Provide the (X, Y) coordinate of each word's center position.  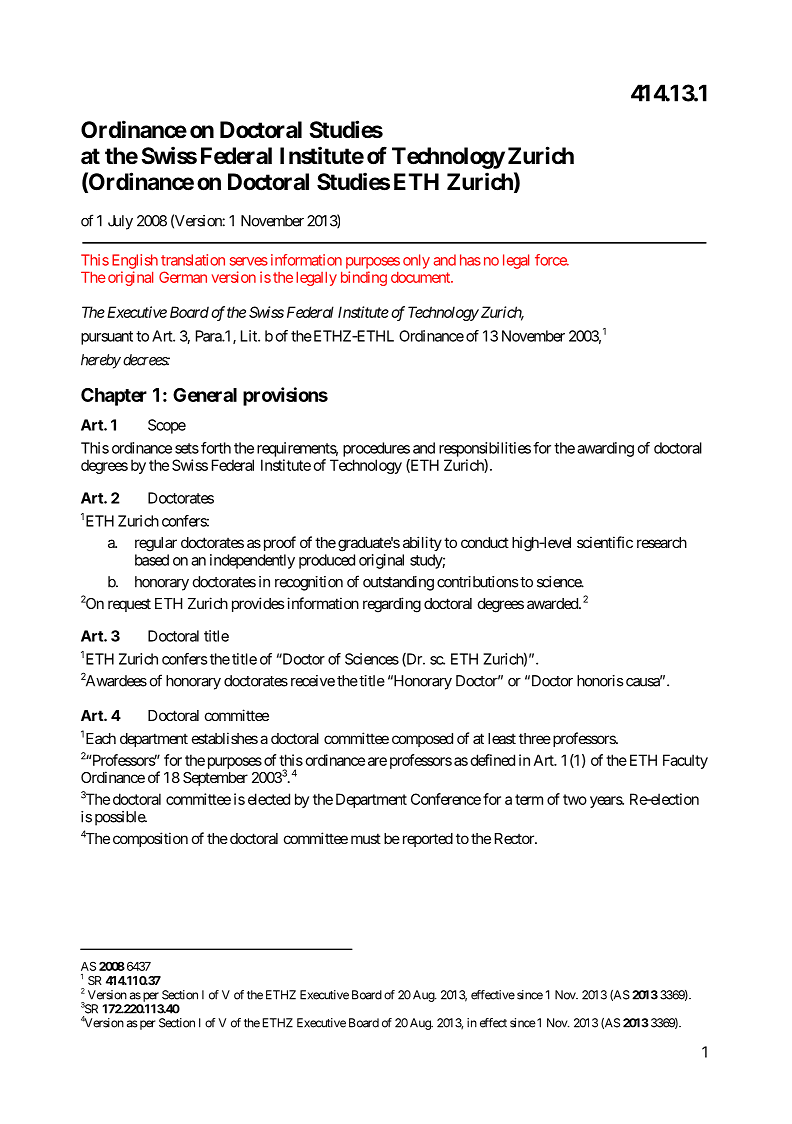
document (421, 277)
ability (422, 543)
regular (156, 544)
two (575, 799)
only (416, 261)
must (366, 838)
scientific (605, 542)
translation (193, 260)
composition (150, 839)
